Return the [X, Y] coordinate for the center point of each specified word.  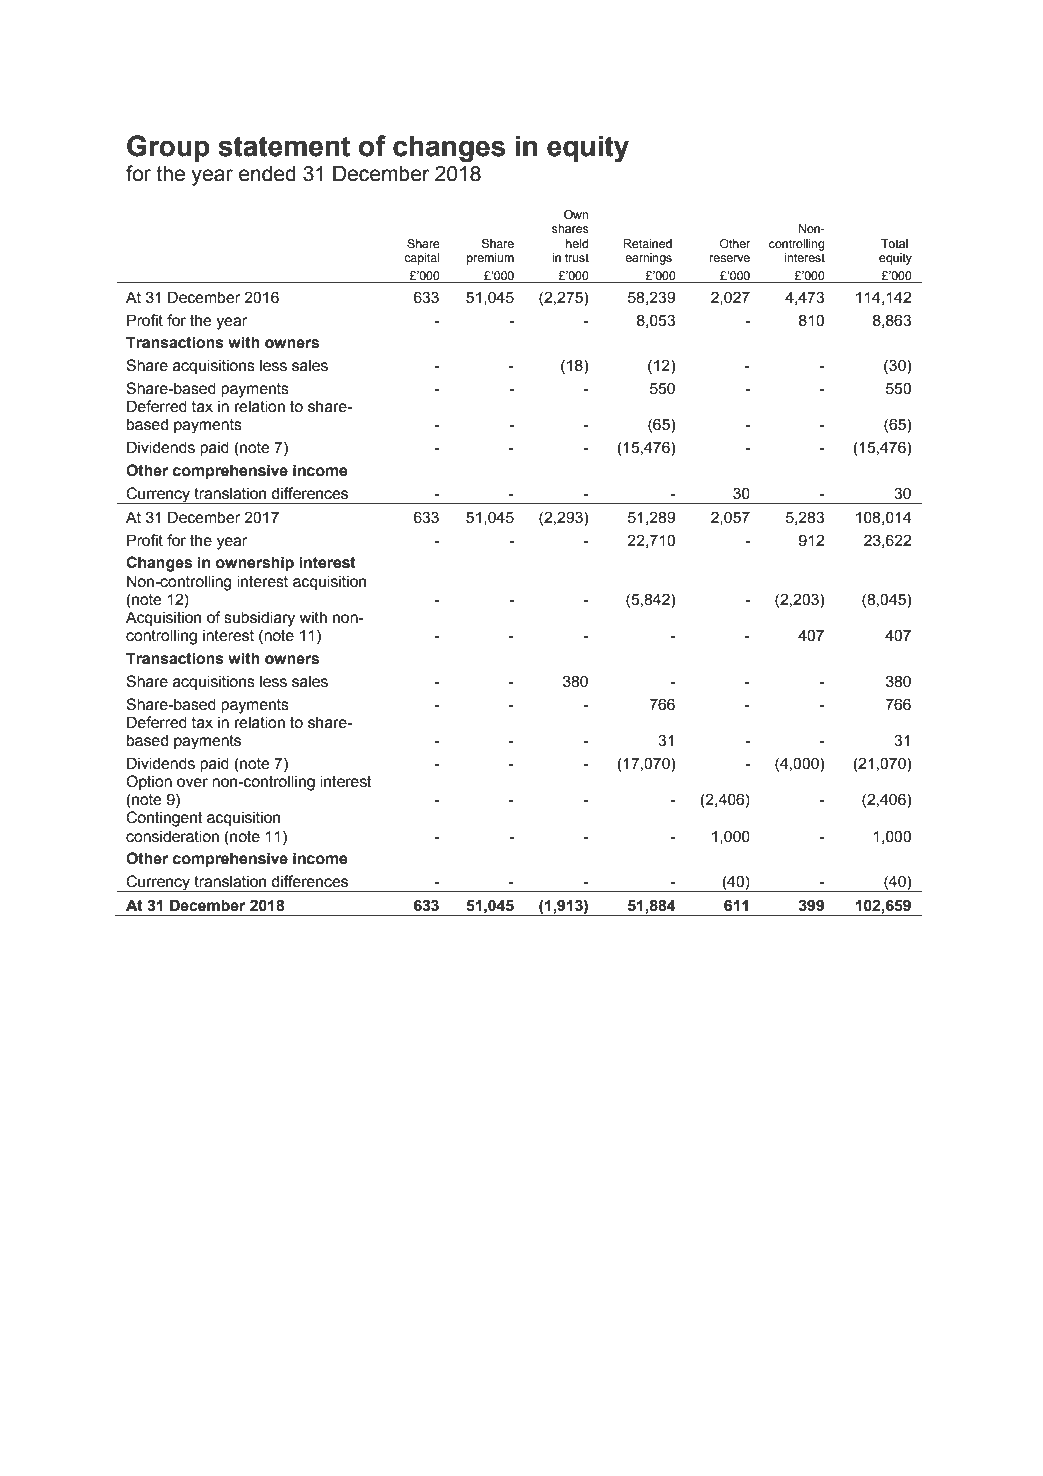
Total [894, 243]
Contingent [164, 819]
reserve [730, 258]
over [192, 783]
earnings [648, 259]
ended [267, 174]
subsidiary [259, 619]
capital [421, 259]
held [577, 243]
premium [490, 259]
